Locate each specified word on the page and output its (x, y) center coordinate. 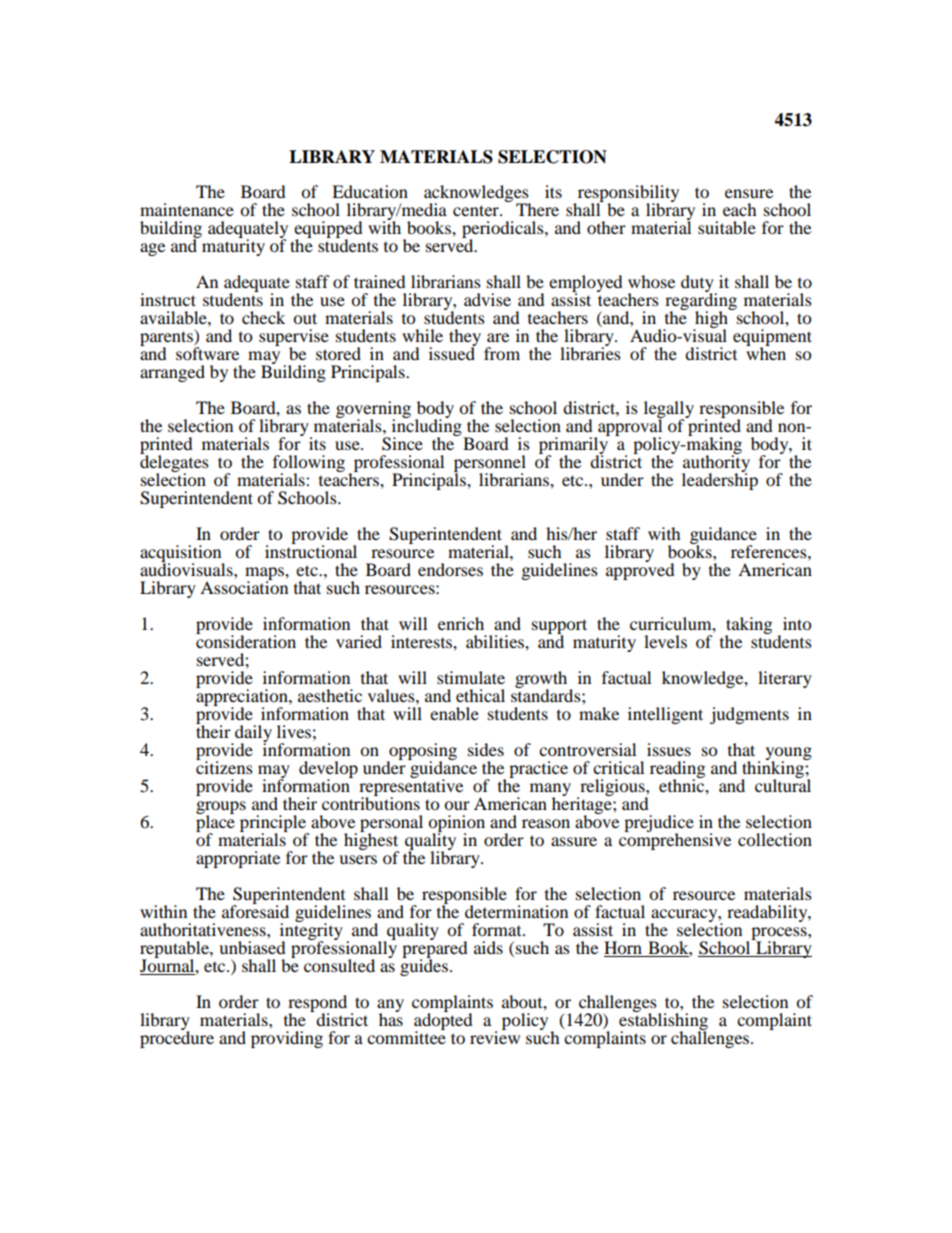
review (495, 1036)
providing (287, 1038)
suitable (727, 227)
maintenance (187, 209)
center (477, 210)
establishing (663, 1021)
